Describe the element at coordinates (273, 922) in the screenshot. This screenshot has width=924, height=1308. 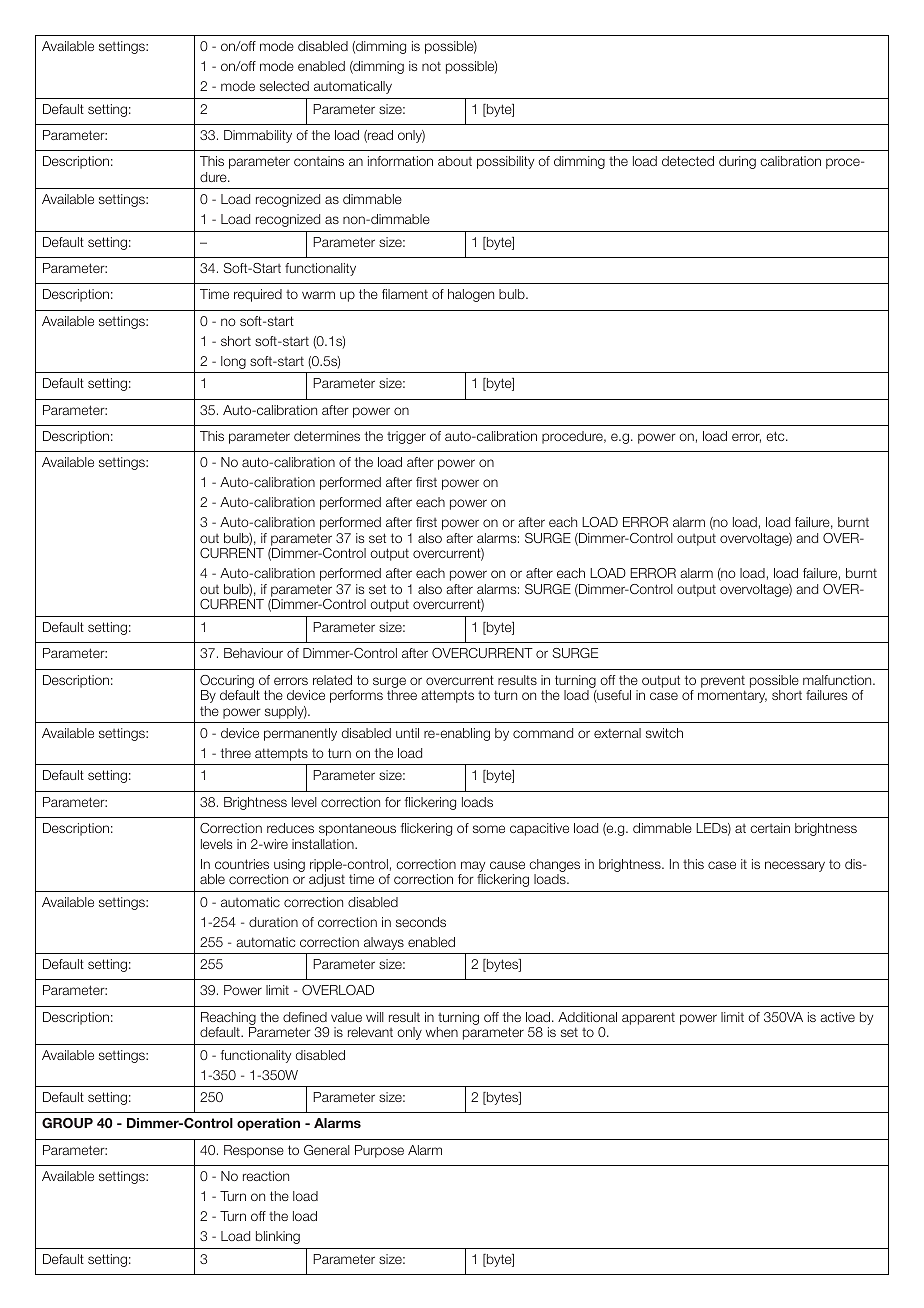
I see `duration` at that location.
